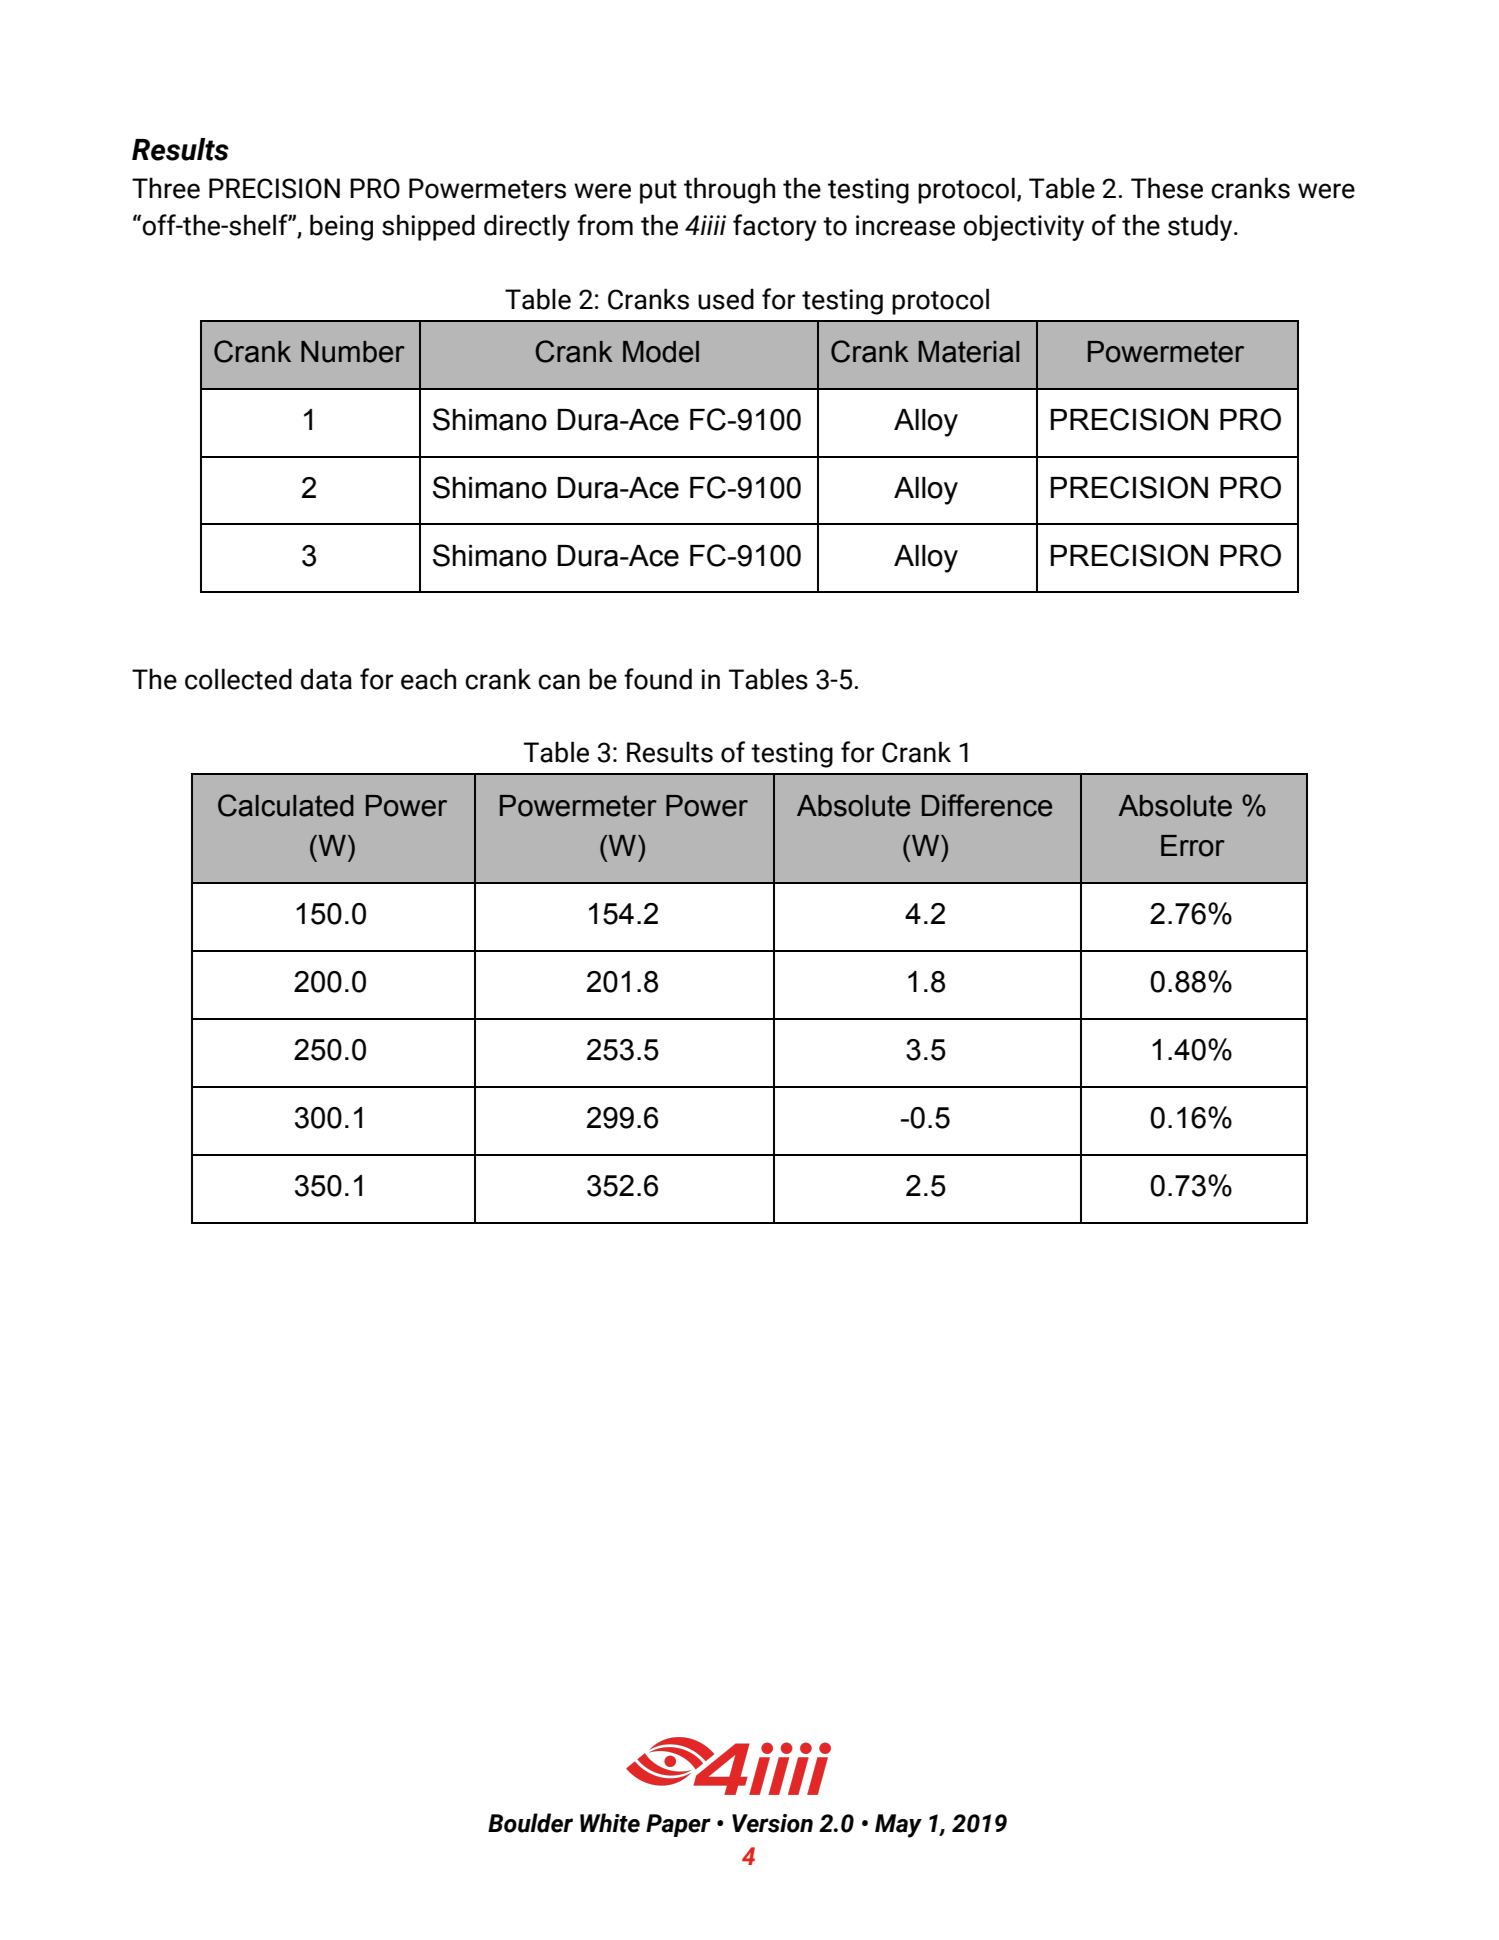 The width and height of the screenshot is (1499, 1940). What do you see at coordinates (678, 1825) in the screenshot?
I see `Paper` at bounding box center [678, 1825].
